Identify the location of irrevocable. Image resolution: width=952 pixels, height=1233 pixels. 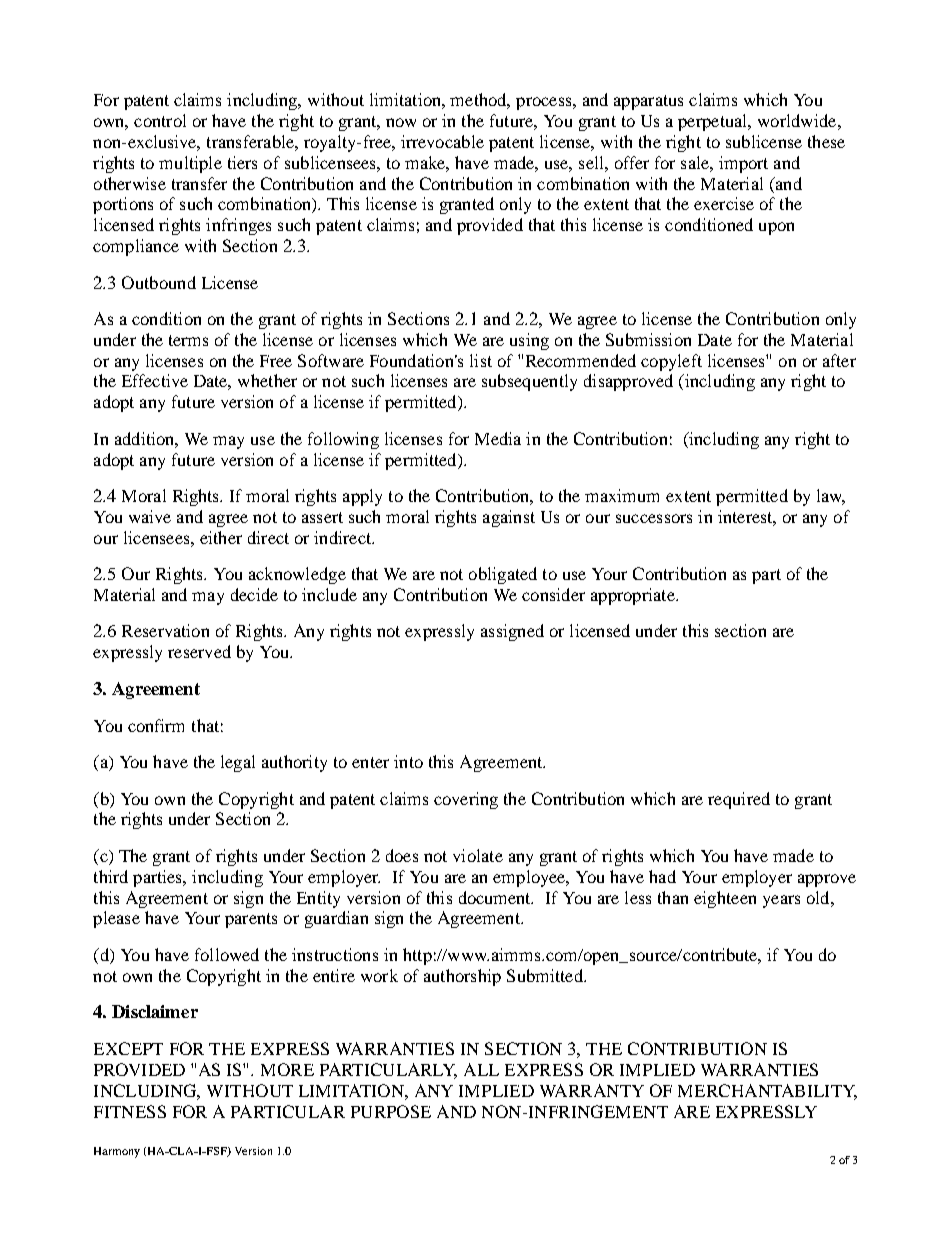
(442, 141).
